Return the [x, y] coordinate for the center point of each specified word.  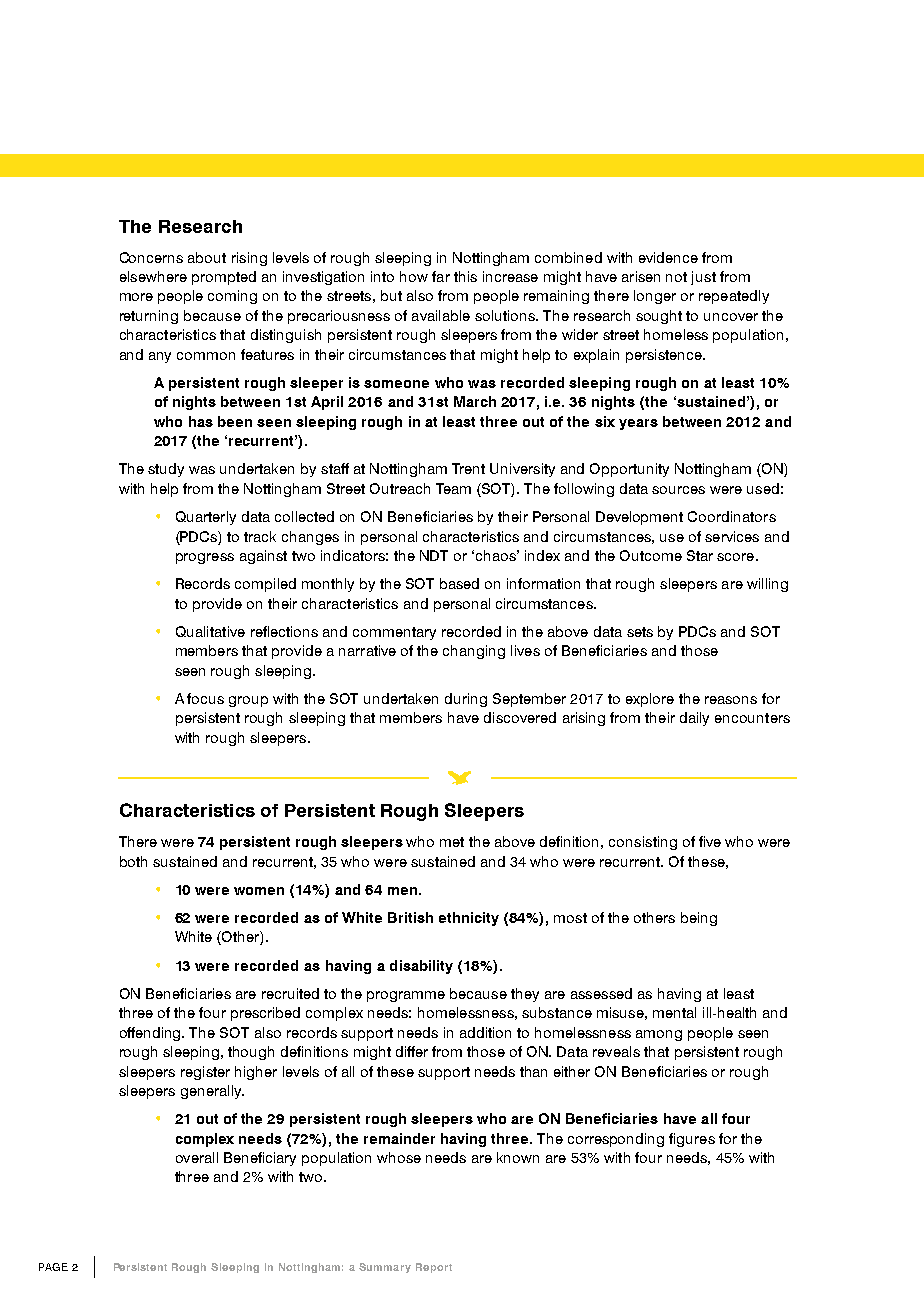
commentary [394, 633]
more [136, 297]
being [699, 919]
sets [640, 632]
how [414, 276]
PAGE [53, 1267]
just [703, 278]
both [133, 861]
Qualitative [210, 631]
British [410, 917]
